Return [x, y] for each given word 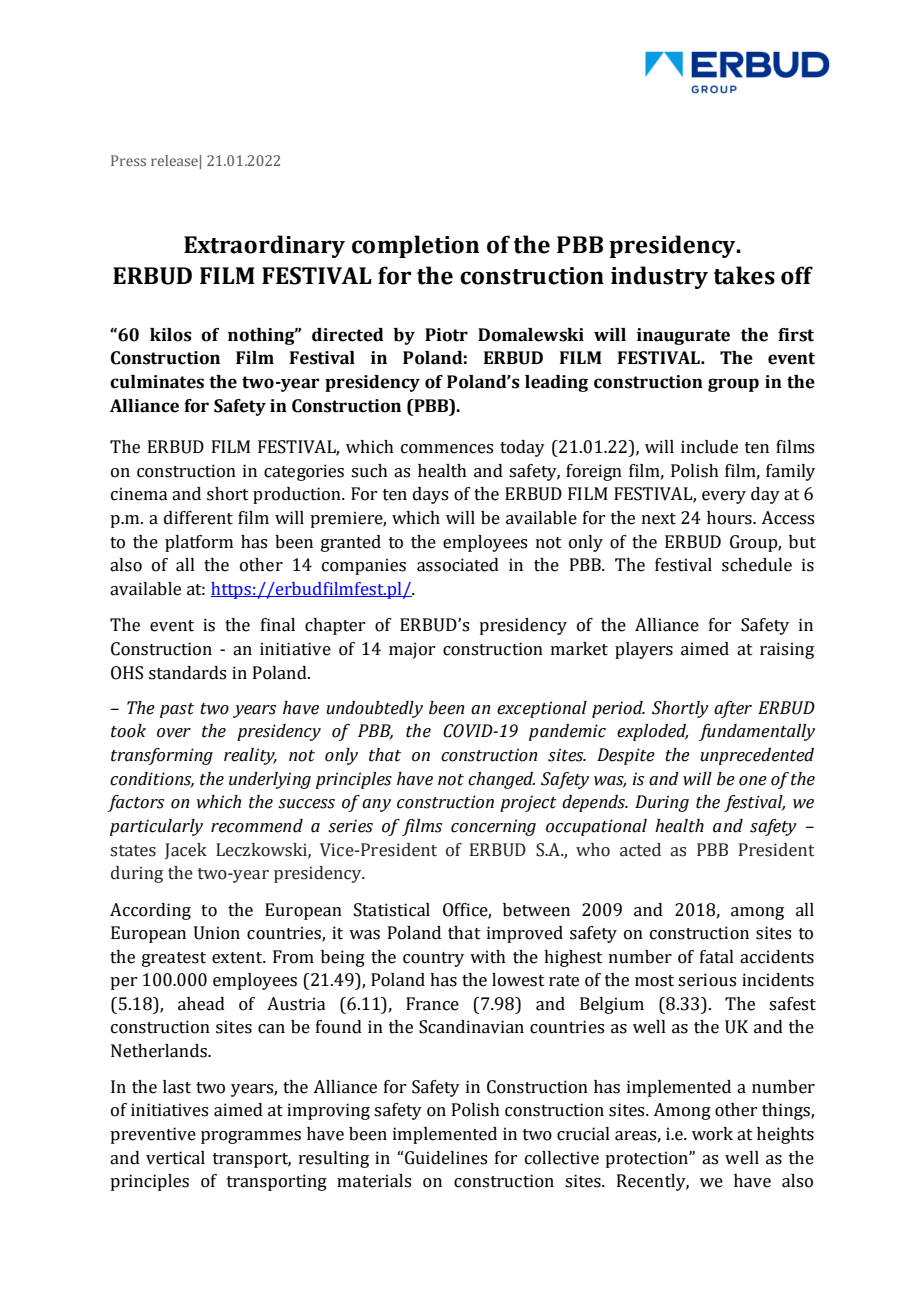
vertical [175, 1158]
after [733, 709]
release [174, 160]
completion [415, 246]
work [712, 1134]
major [412, 650]
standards [187, 673]
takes [744, 275]
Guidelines [445, 1158]
